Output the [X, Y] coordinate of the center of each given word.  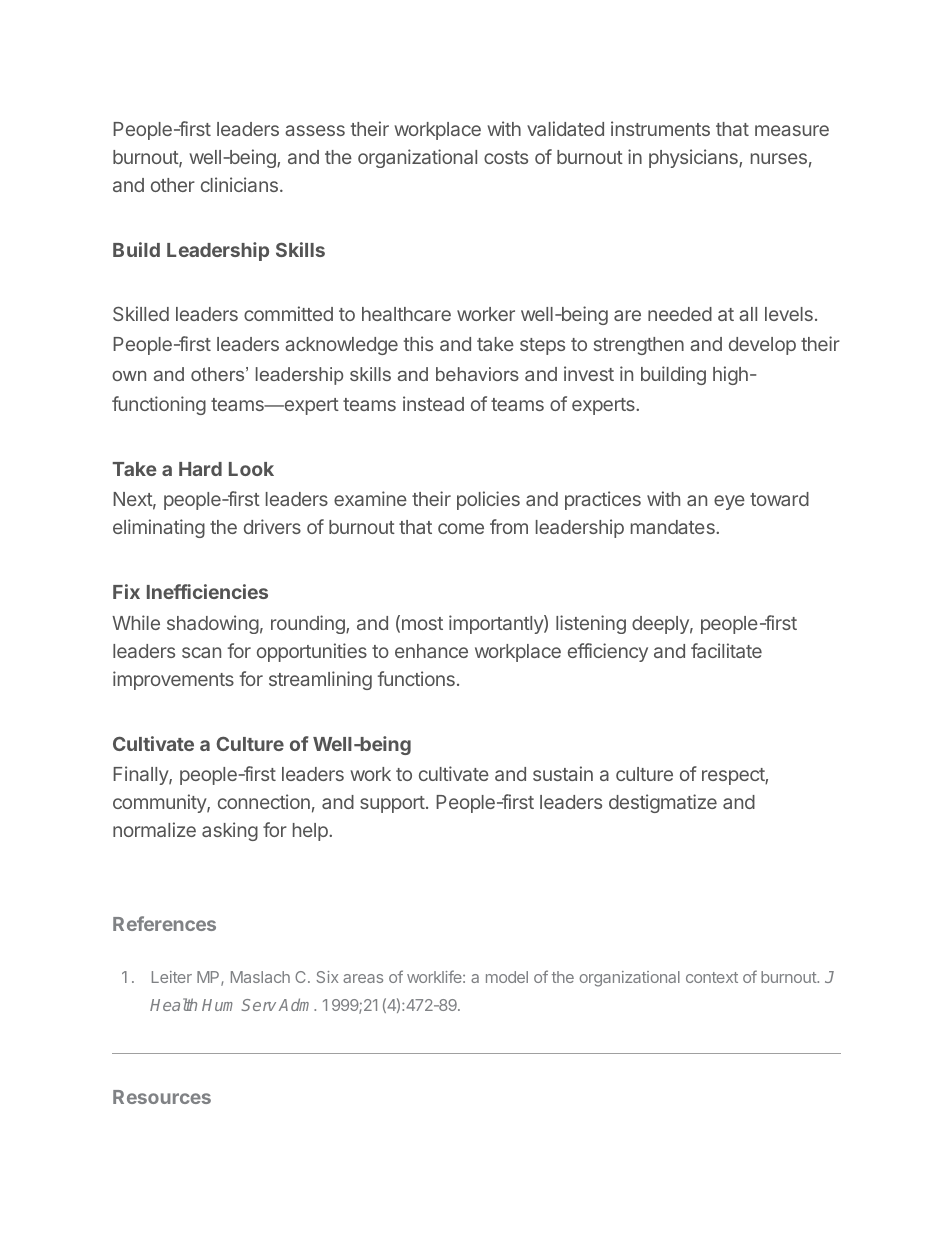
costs [506, 157]
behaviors [477, 374]
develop [762, 346]
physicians [694, 158]
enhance [431, 651]
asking [230, 831]
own [129, 375]
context [712, 977]
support [392, 804]
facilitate [726, 650]
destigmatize [663, 803]
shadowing [213, 624]
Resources [162, 1097]
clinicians [239, 184]
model [507, 977]
